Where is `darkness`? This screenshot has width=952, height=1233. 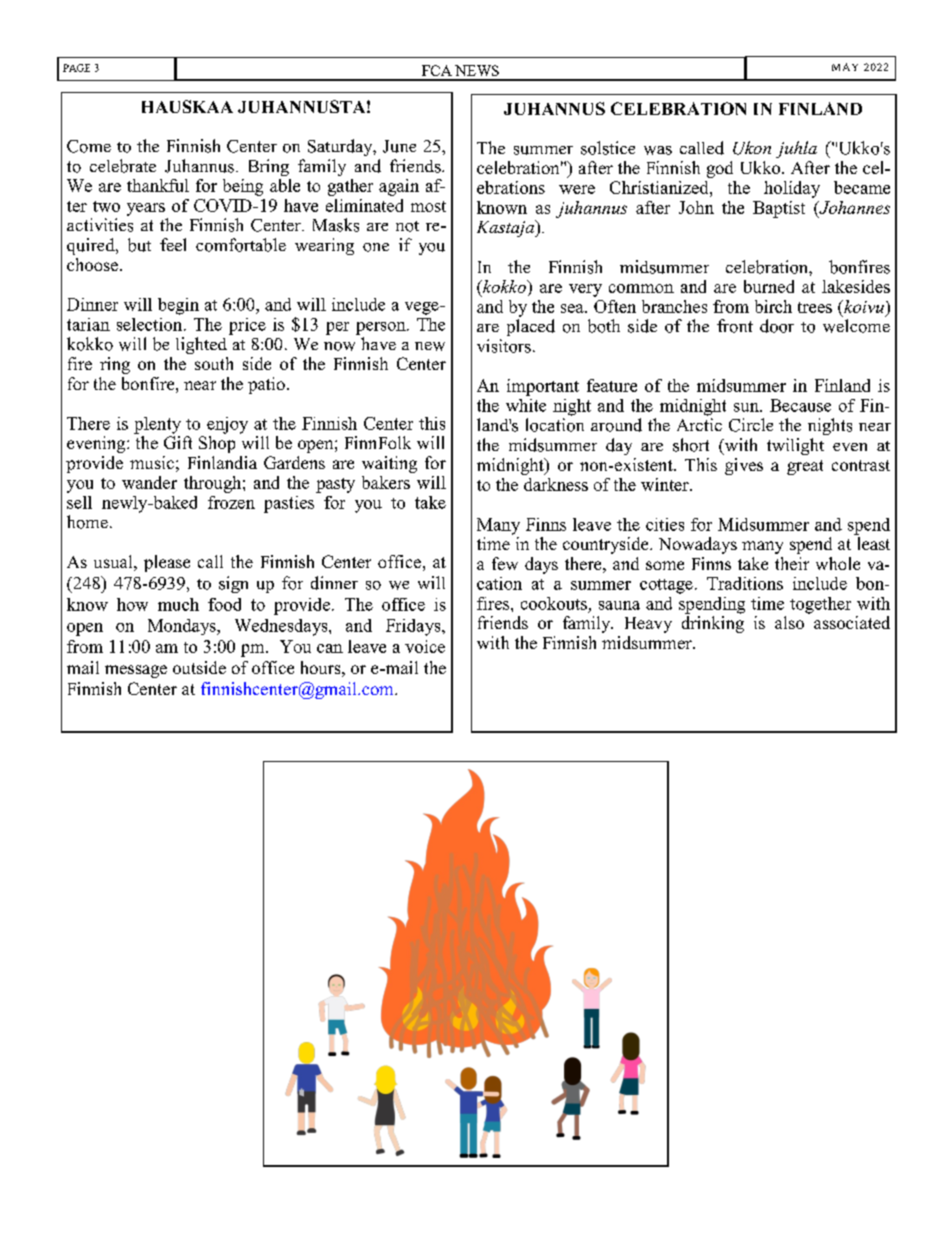
darkness is located at coordinates (556, 484).
